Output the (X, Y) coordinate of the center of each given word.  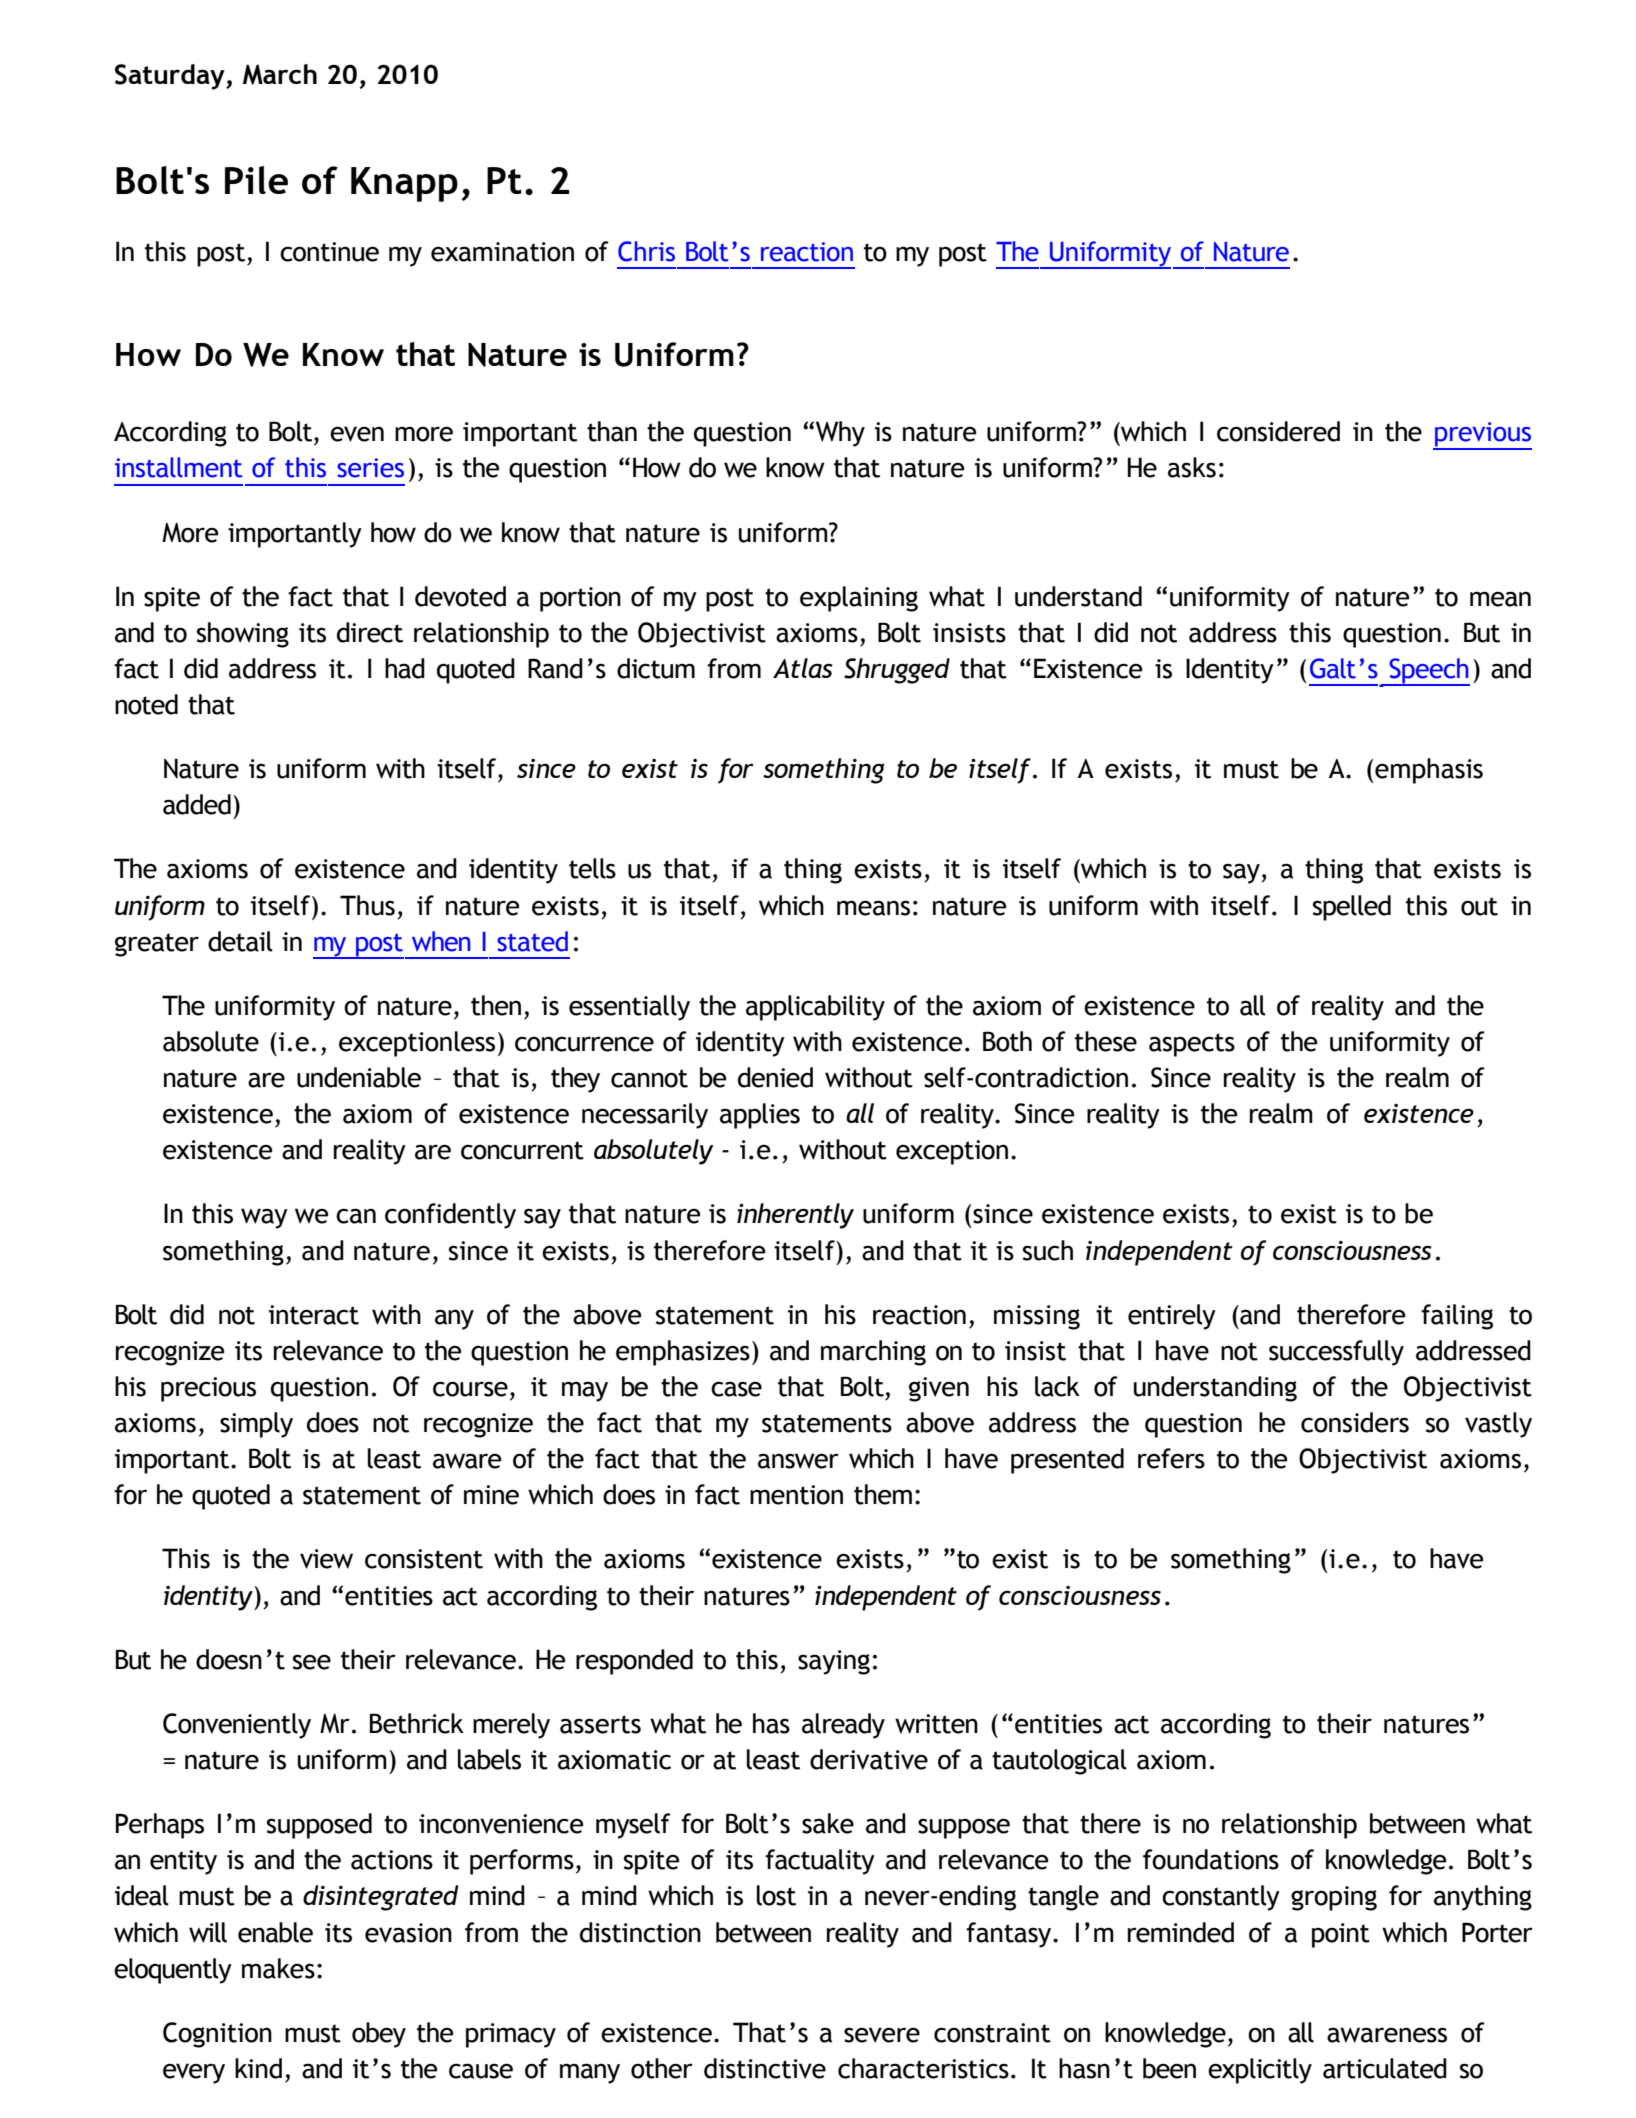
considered (1278, 431)
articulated (1385, 2068)
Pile (256, 180)
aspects (1192, 1045)
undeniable (359, 1077)
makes (278, 1968)
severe (882, 2035)
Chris (646, 251)
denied (775, 1077)
